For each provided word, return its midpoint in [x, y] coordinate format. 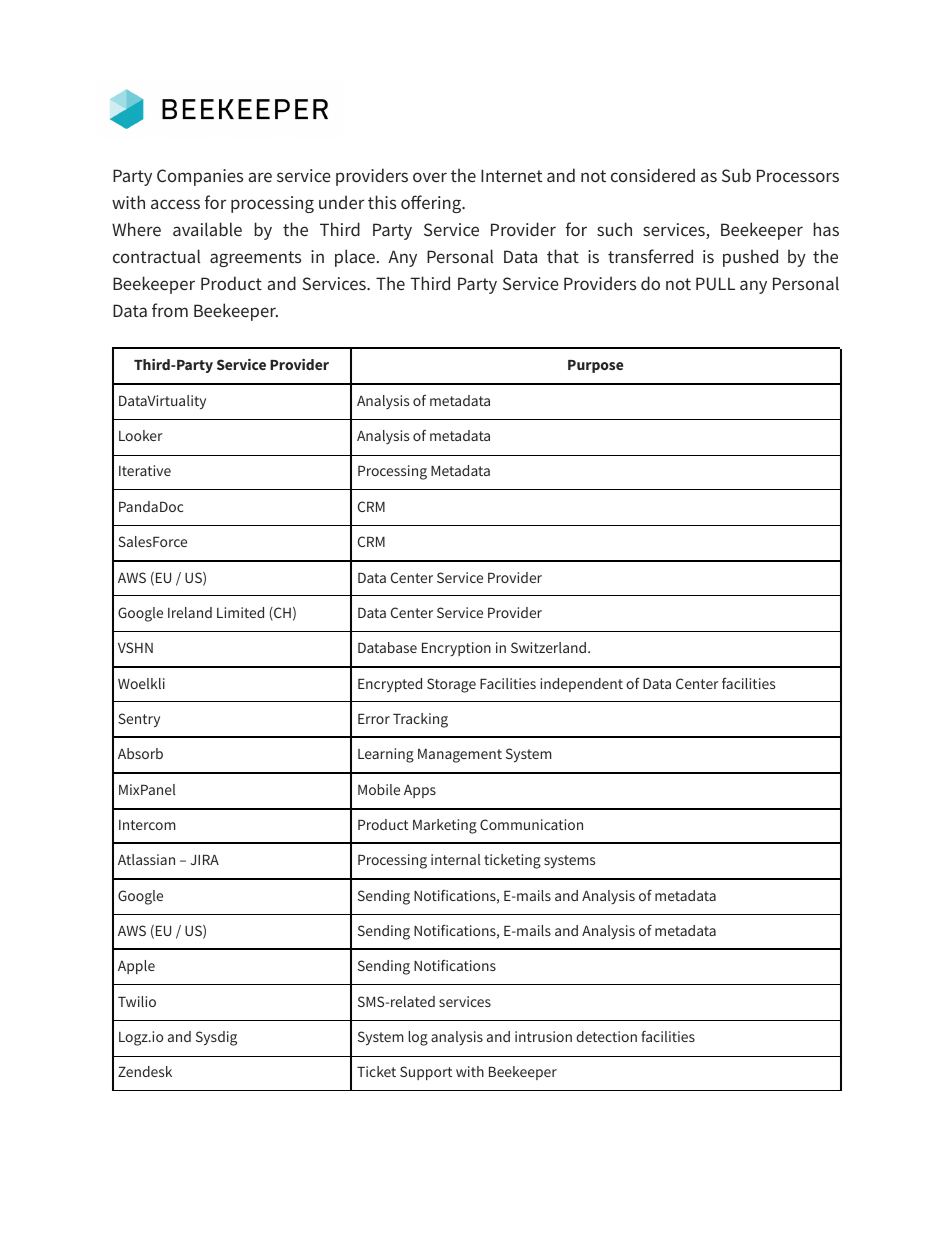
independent [581, 685]
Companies [200, 177]
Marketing [445, 826]
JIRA [204, 859]
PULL [715, 283]
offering [432, 204]
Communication [531, 824]
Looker [141, 435]
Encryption [456, 649]
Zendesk [145, 1071]
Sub [736, 175]
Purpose [595, 366]
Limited [240, 612]
